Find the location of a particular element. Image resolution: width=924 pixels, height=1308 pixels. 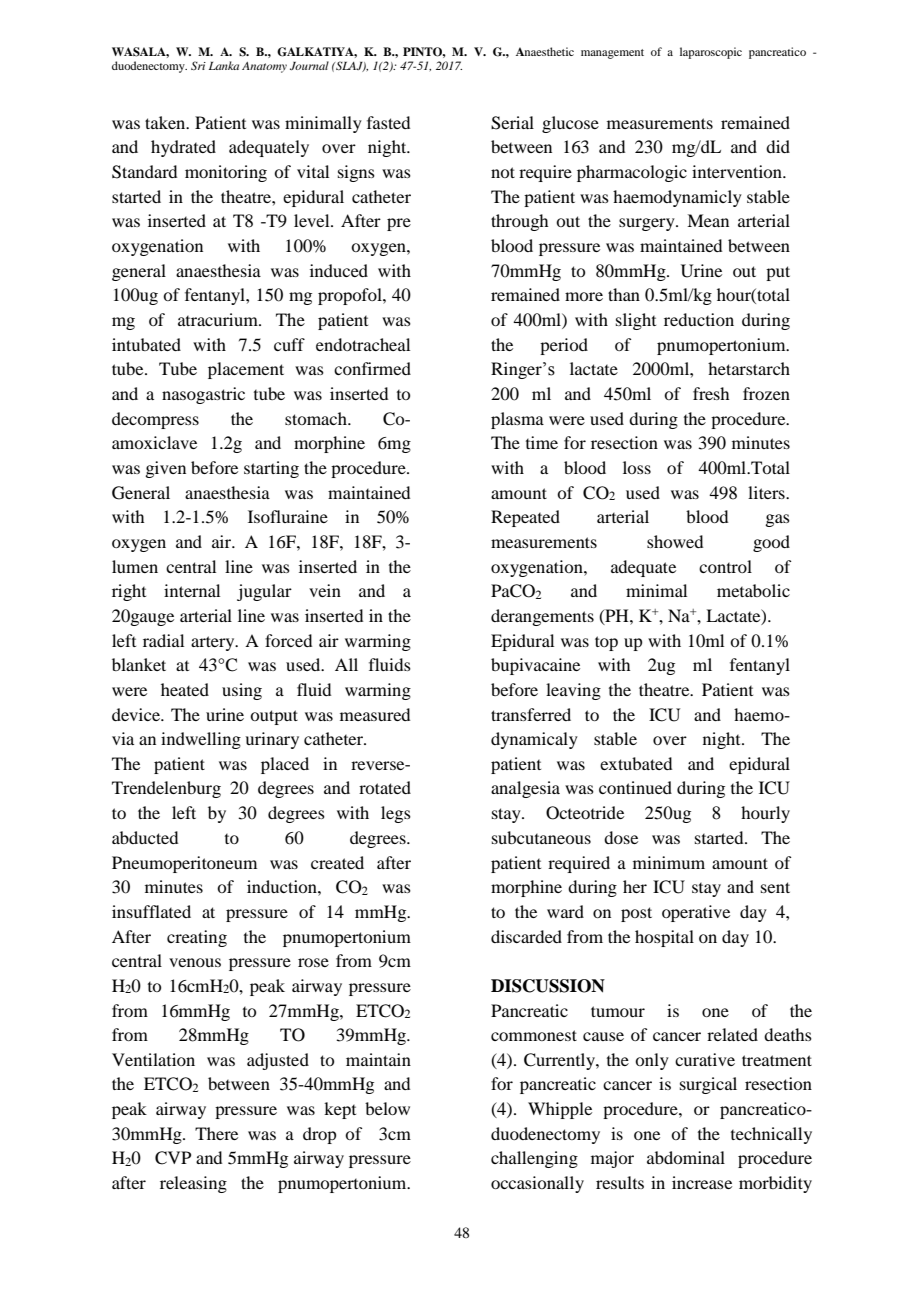

legs is located at coordinates (396, 814).
